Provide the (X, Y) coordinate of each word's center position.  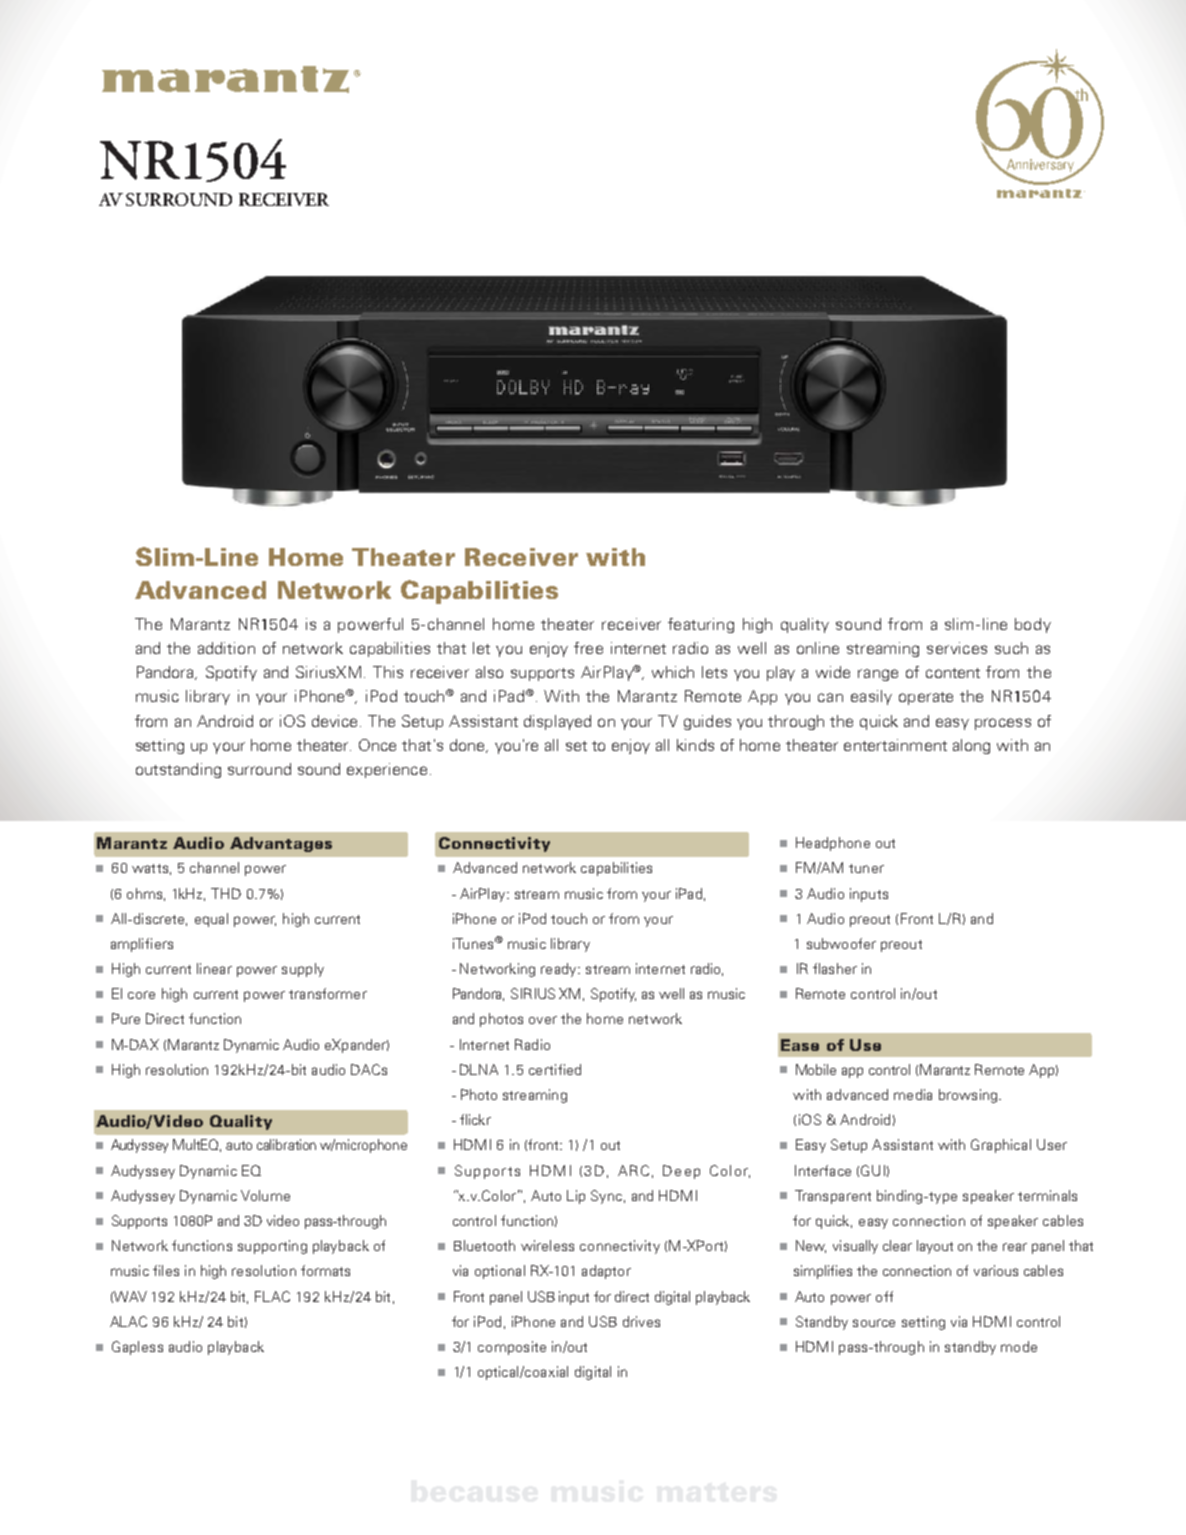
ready (560, 970)
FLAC (272, 1296)
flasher (835, 968)
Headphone (833, 844)
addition (226, 648)
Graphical (1001, 1146)
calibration (286, 1144)
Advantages (281, 844)
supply (303, 970)
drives (641, 1321)
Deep (681, 1172)
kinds (695, 745)
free (588, 648)
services (957, 648)
